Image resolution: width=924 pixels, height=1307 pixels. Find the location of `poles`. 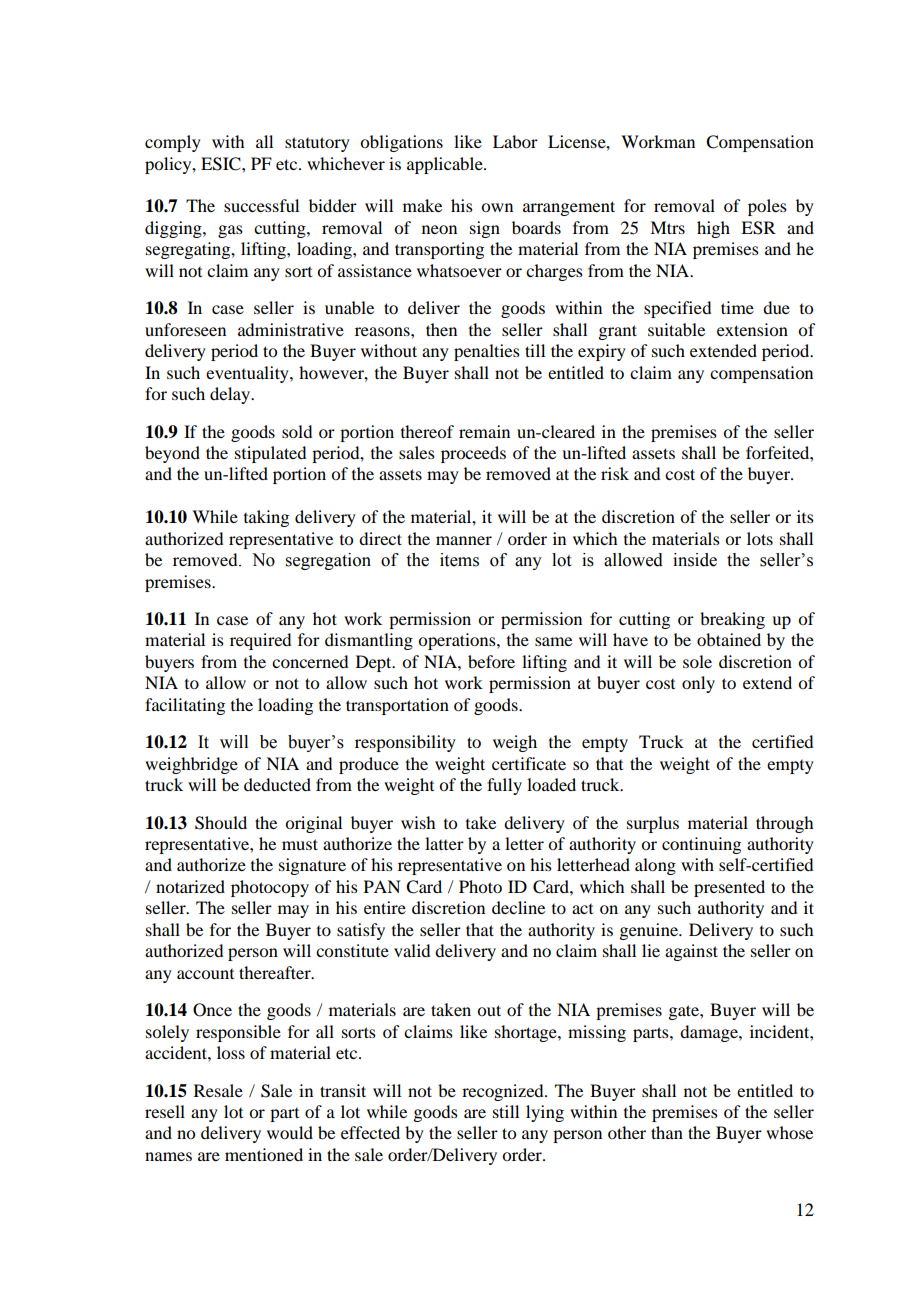

poles is located at coordinates (767, 207).
